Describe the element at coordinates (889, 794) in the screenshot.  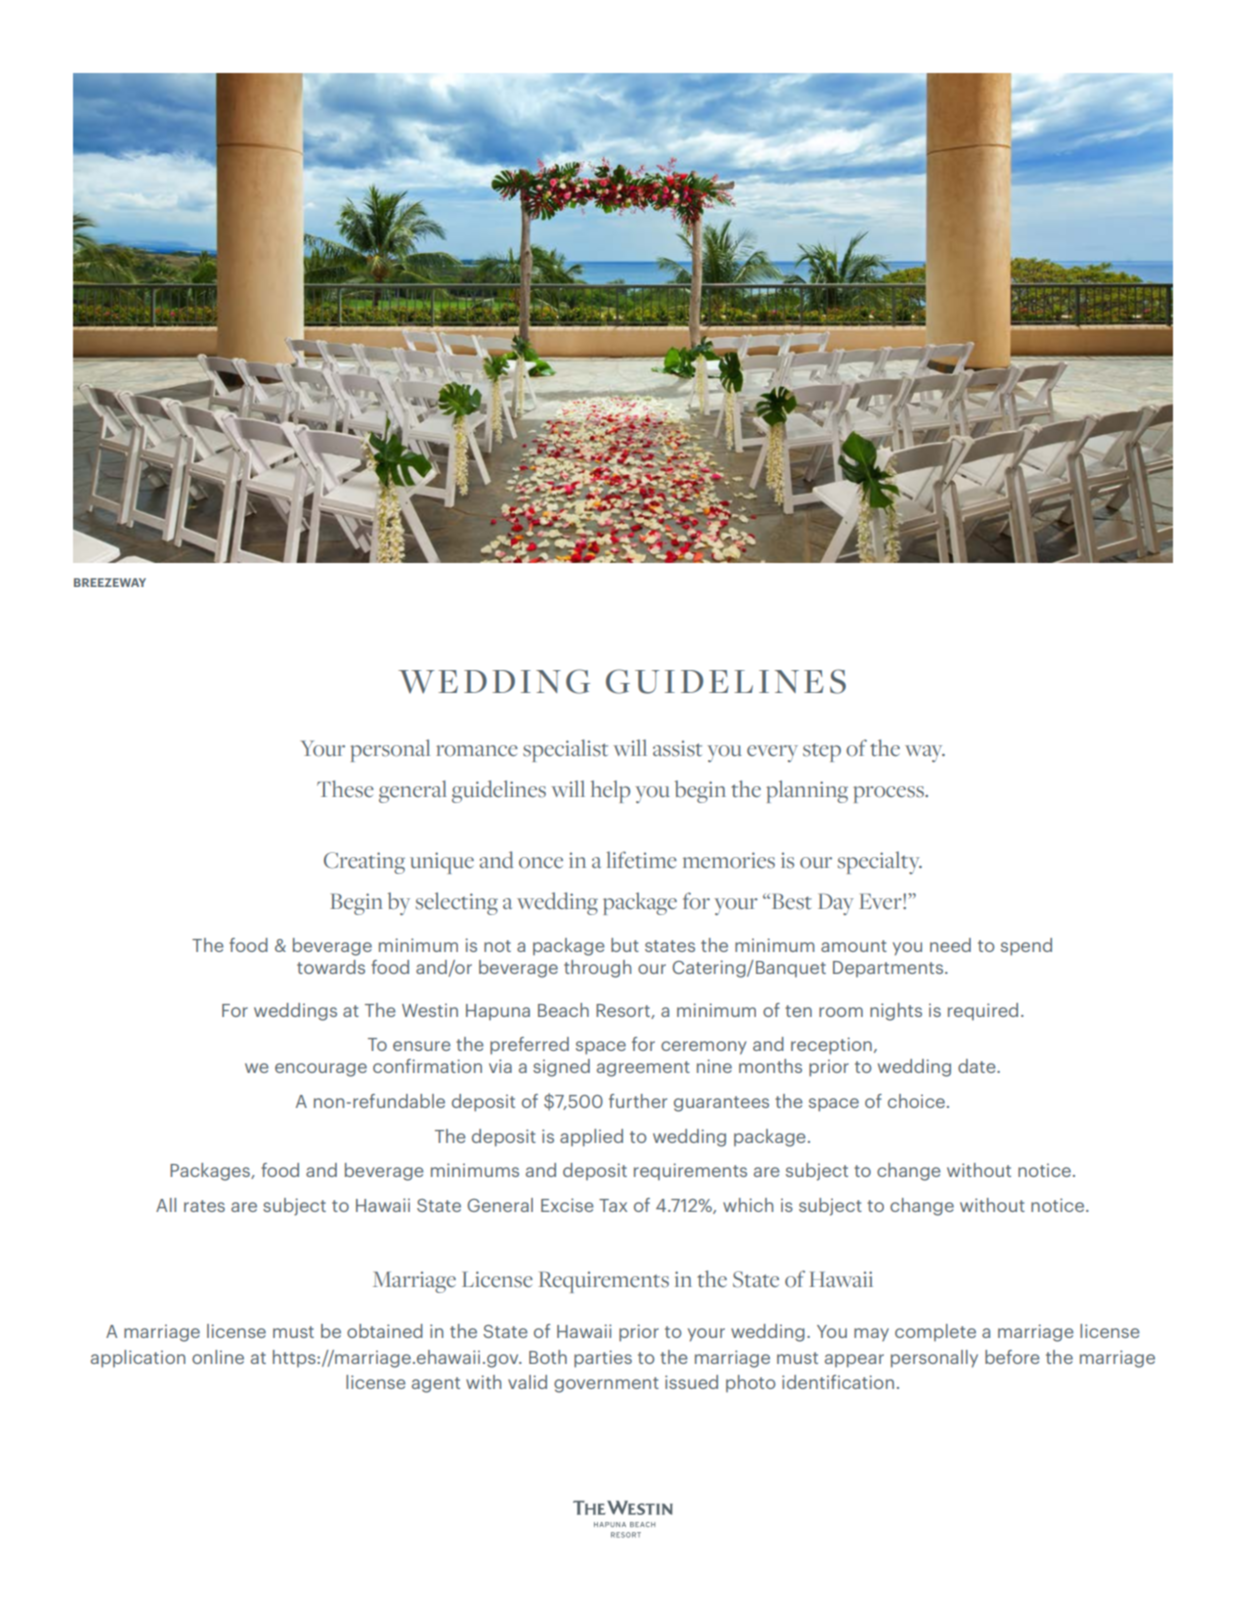
I see `process` at that location.
